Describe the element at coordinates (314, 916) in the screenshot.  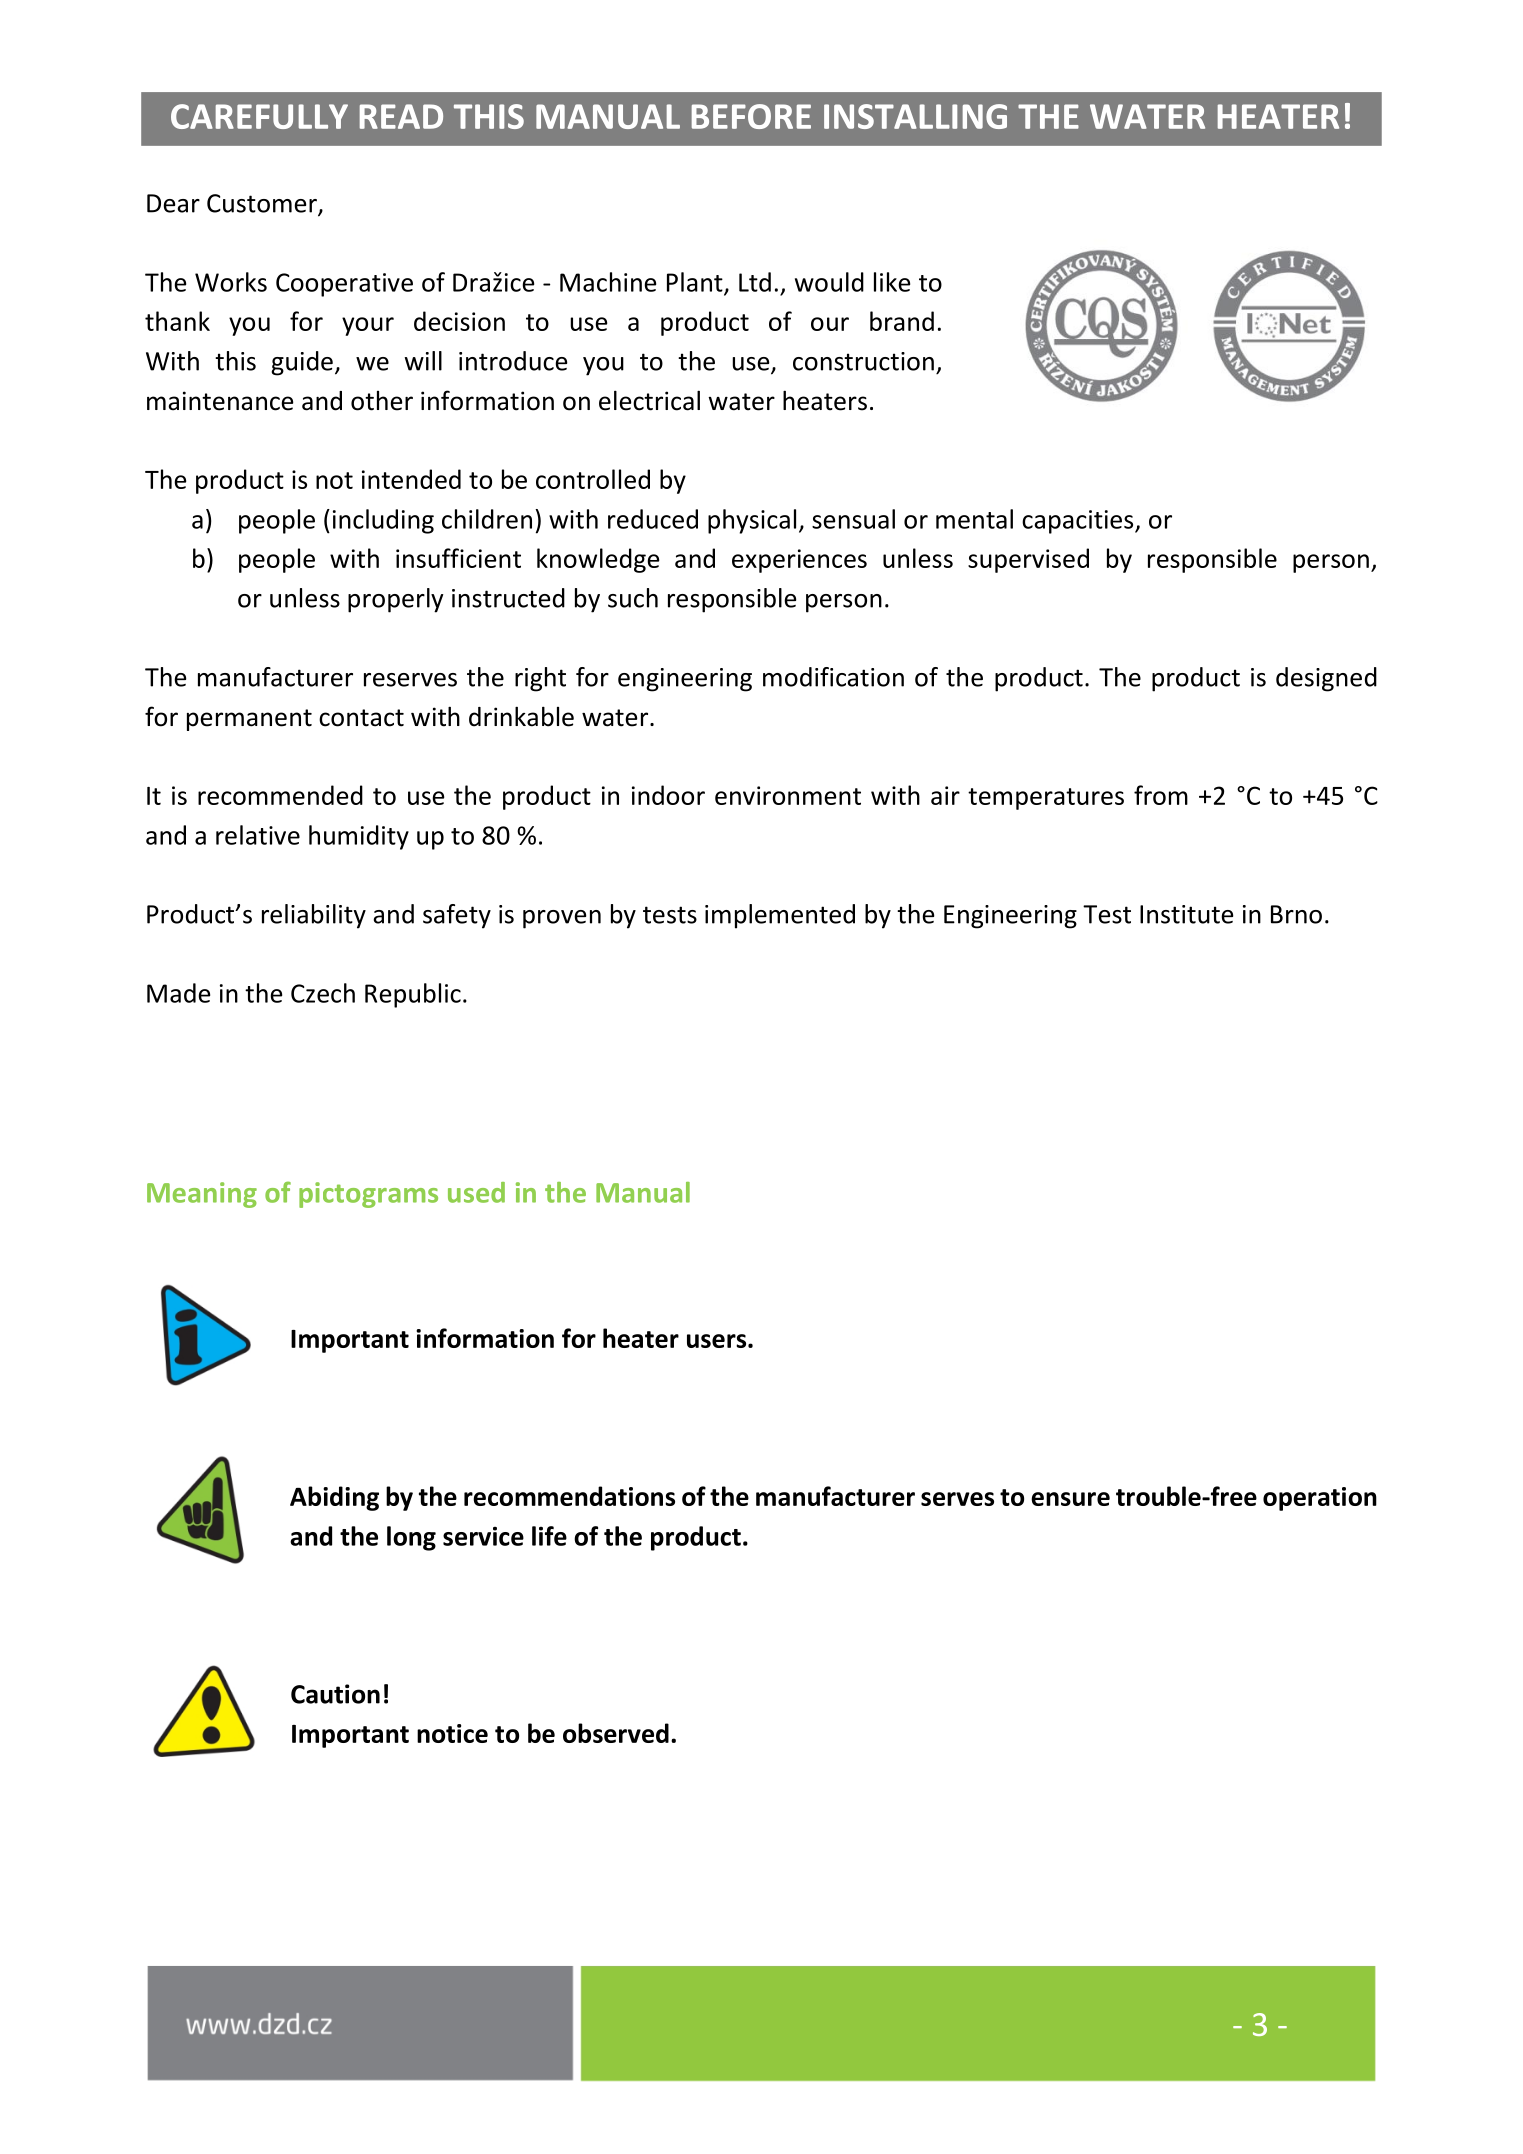
I see `reliability` at that location.
